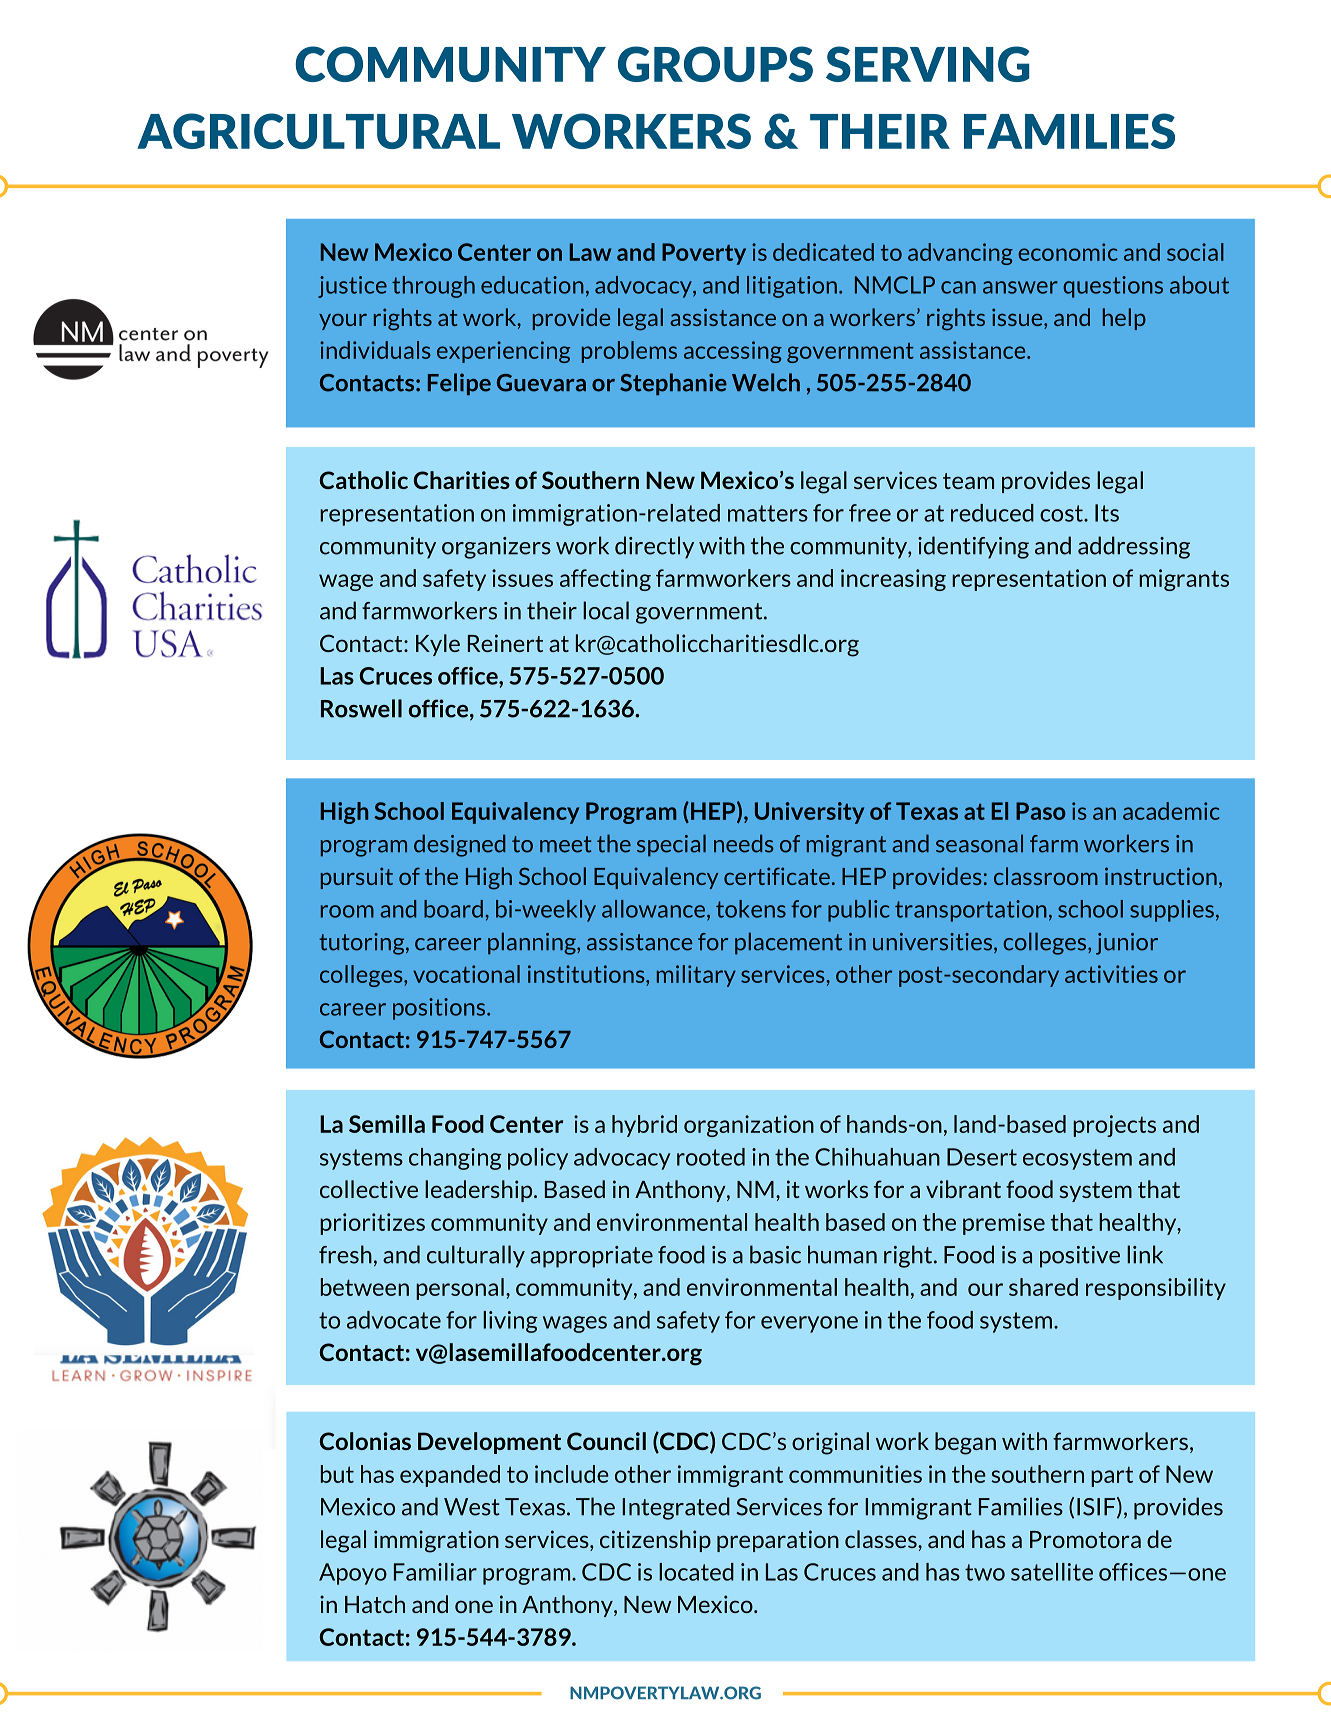 This screenshot has height=1722, width=1331. Describe the element at coordinates (318, 131) in the screenshot. I see `AGRICULTURAL` at that location.
